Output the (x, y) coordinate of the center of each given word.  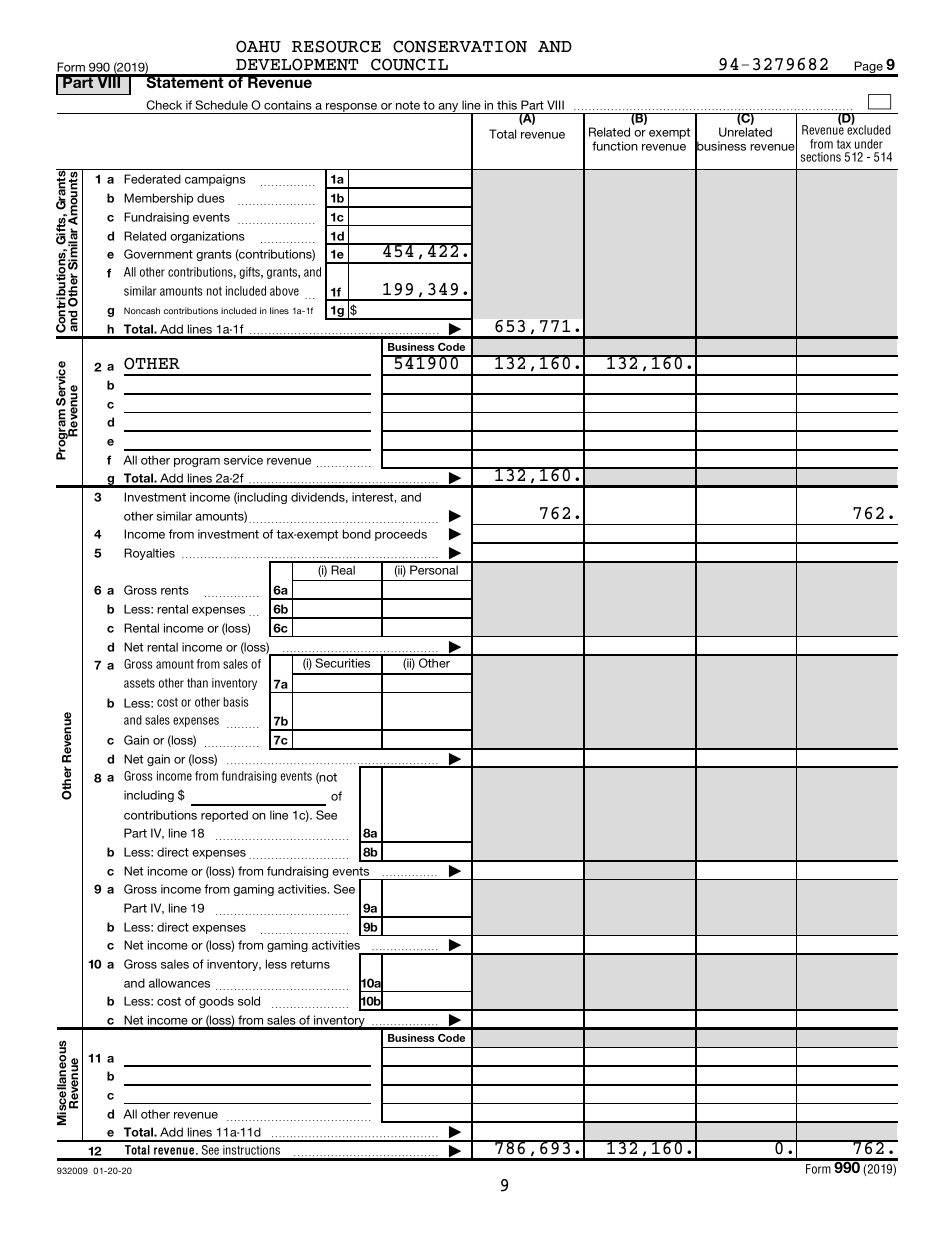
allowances (179, 983)
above (284, 291)
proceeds (401, 535)
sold (249, 1001)
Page (869, 68)
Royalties (149, 554)
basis (236, 702)
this (507, 105)
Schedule (221, 105)
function (615, 146)
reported (224, 816)
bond (357, 534)
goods (216, 1002)
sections (821, 157)
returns (310, 964)
